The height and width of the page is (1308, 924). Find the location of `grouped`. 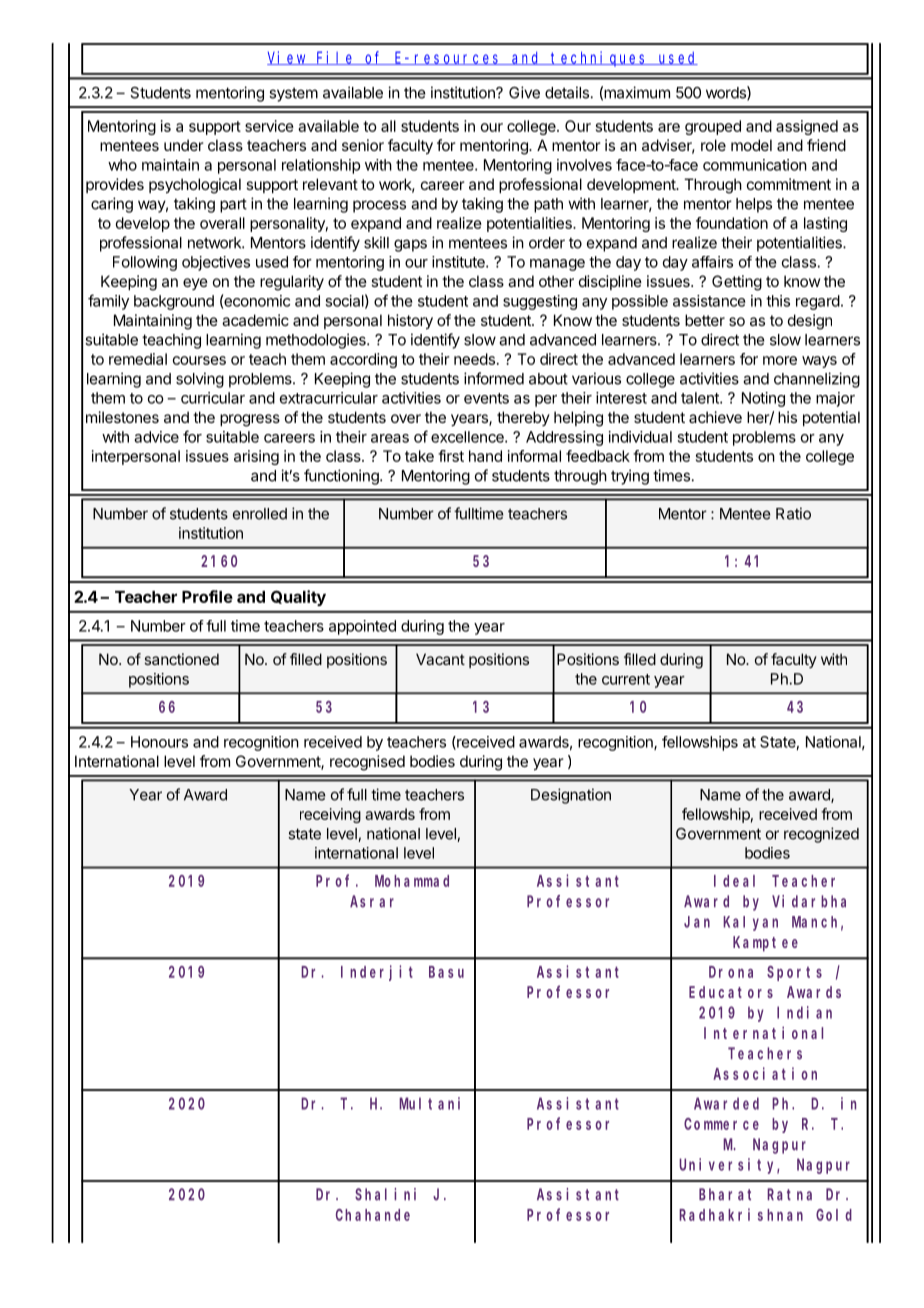

grouped is located at coordinates (713, 127).
